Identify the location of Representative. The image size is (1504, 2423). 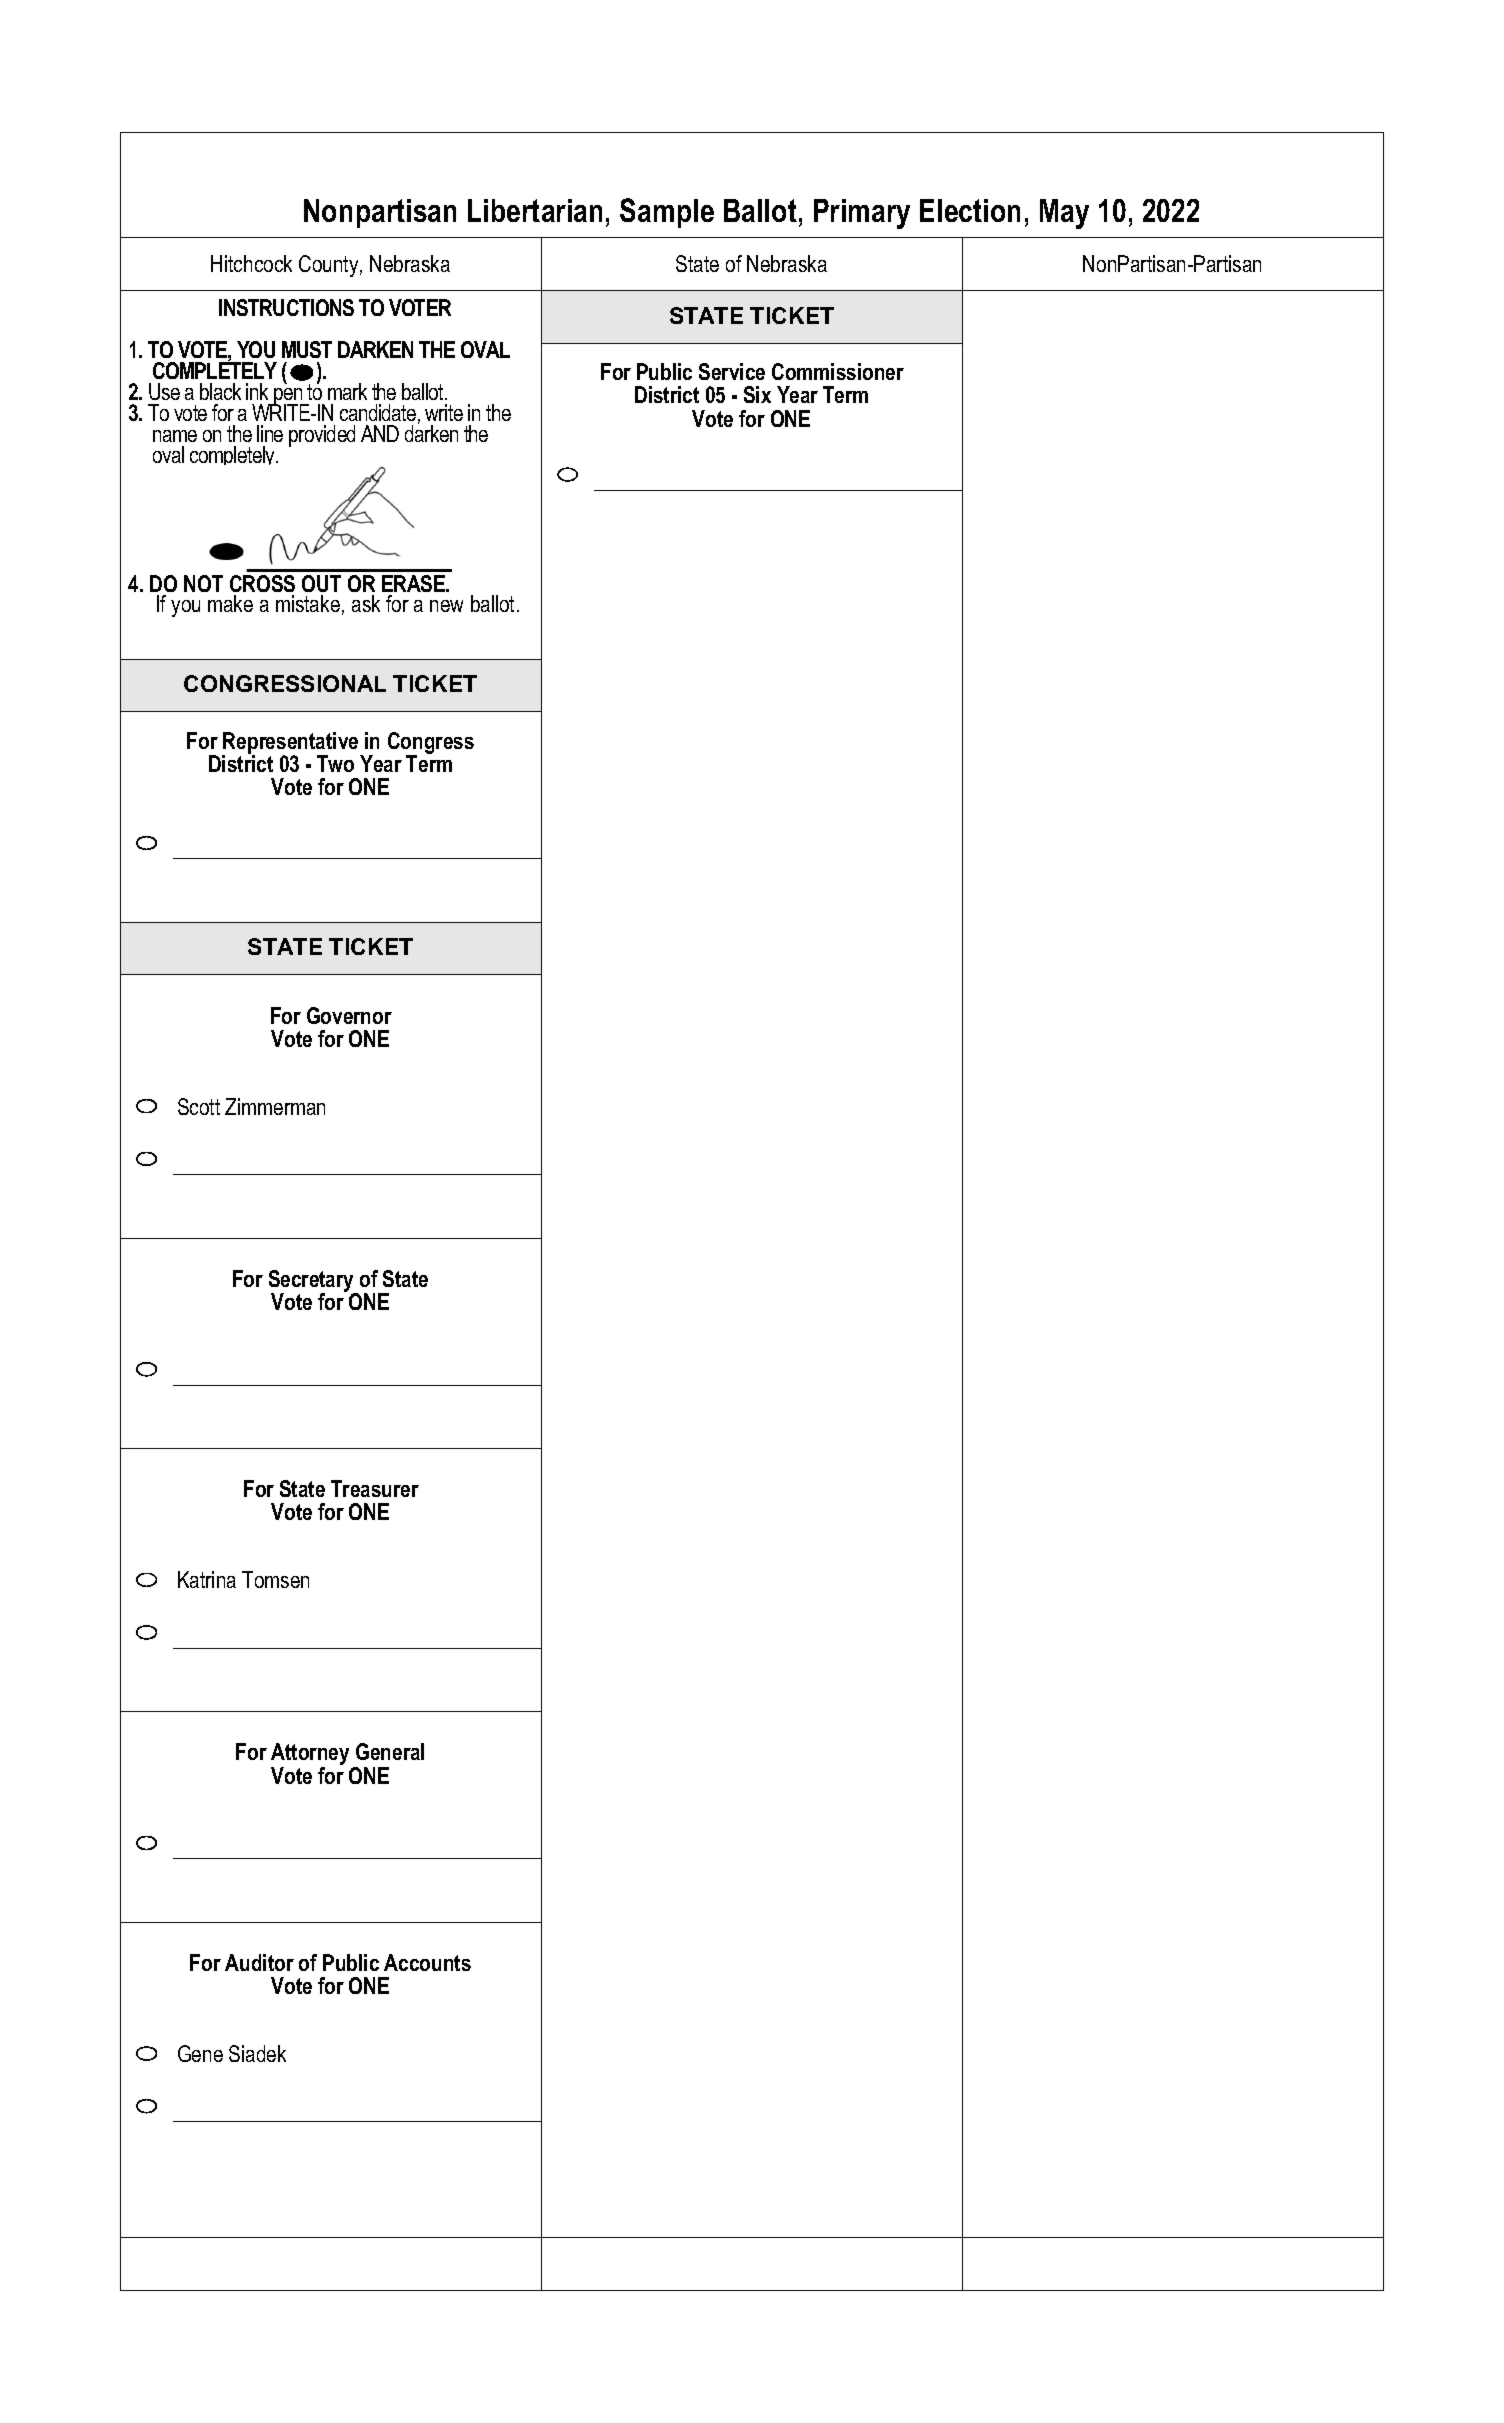
(291, 744).
